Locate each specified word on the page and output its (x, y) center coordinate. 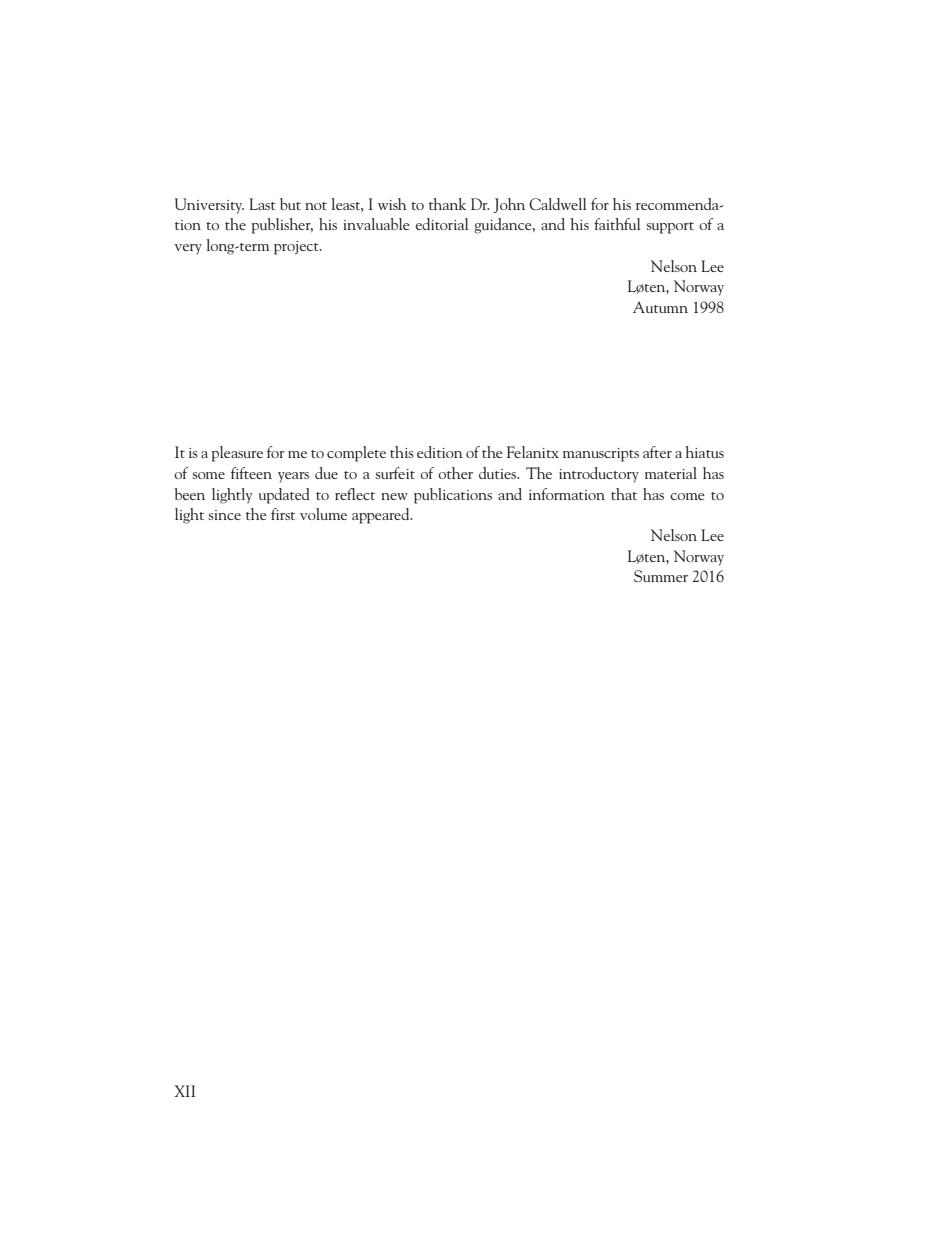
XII (185, 1091)
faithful (617, 224)
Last (262, 204)
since (224, 515)
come (687, 496)
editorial (442, 224)
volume (323, 514)
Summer (661, 576)
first (283, 514)
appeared (382, 516)
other (455, 473)
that (624, 494)
